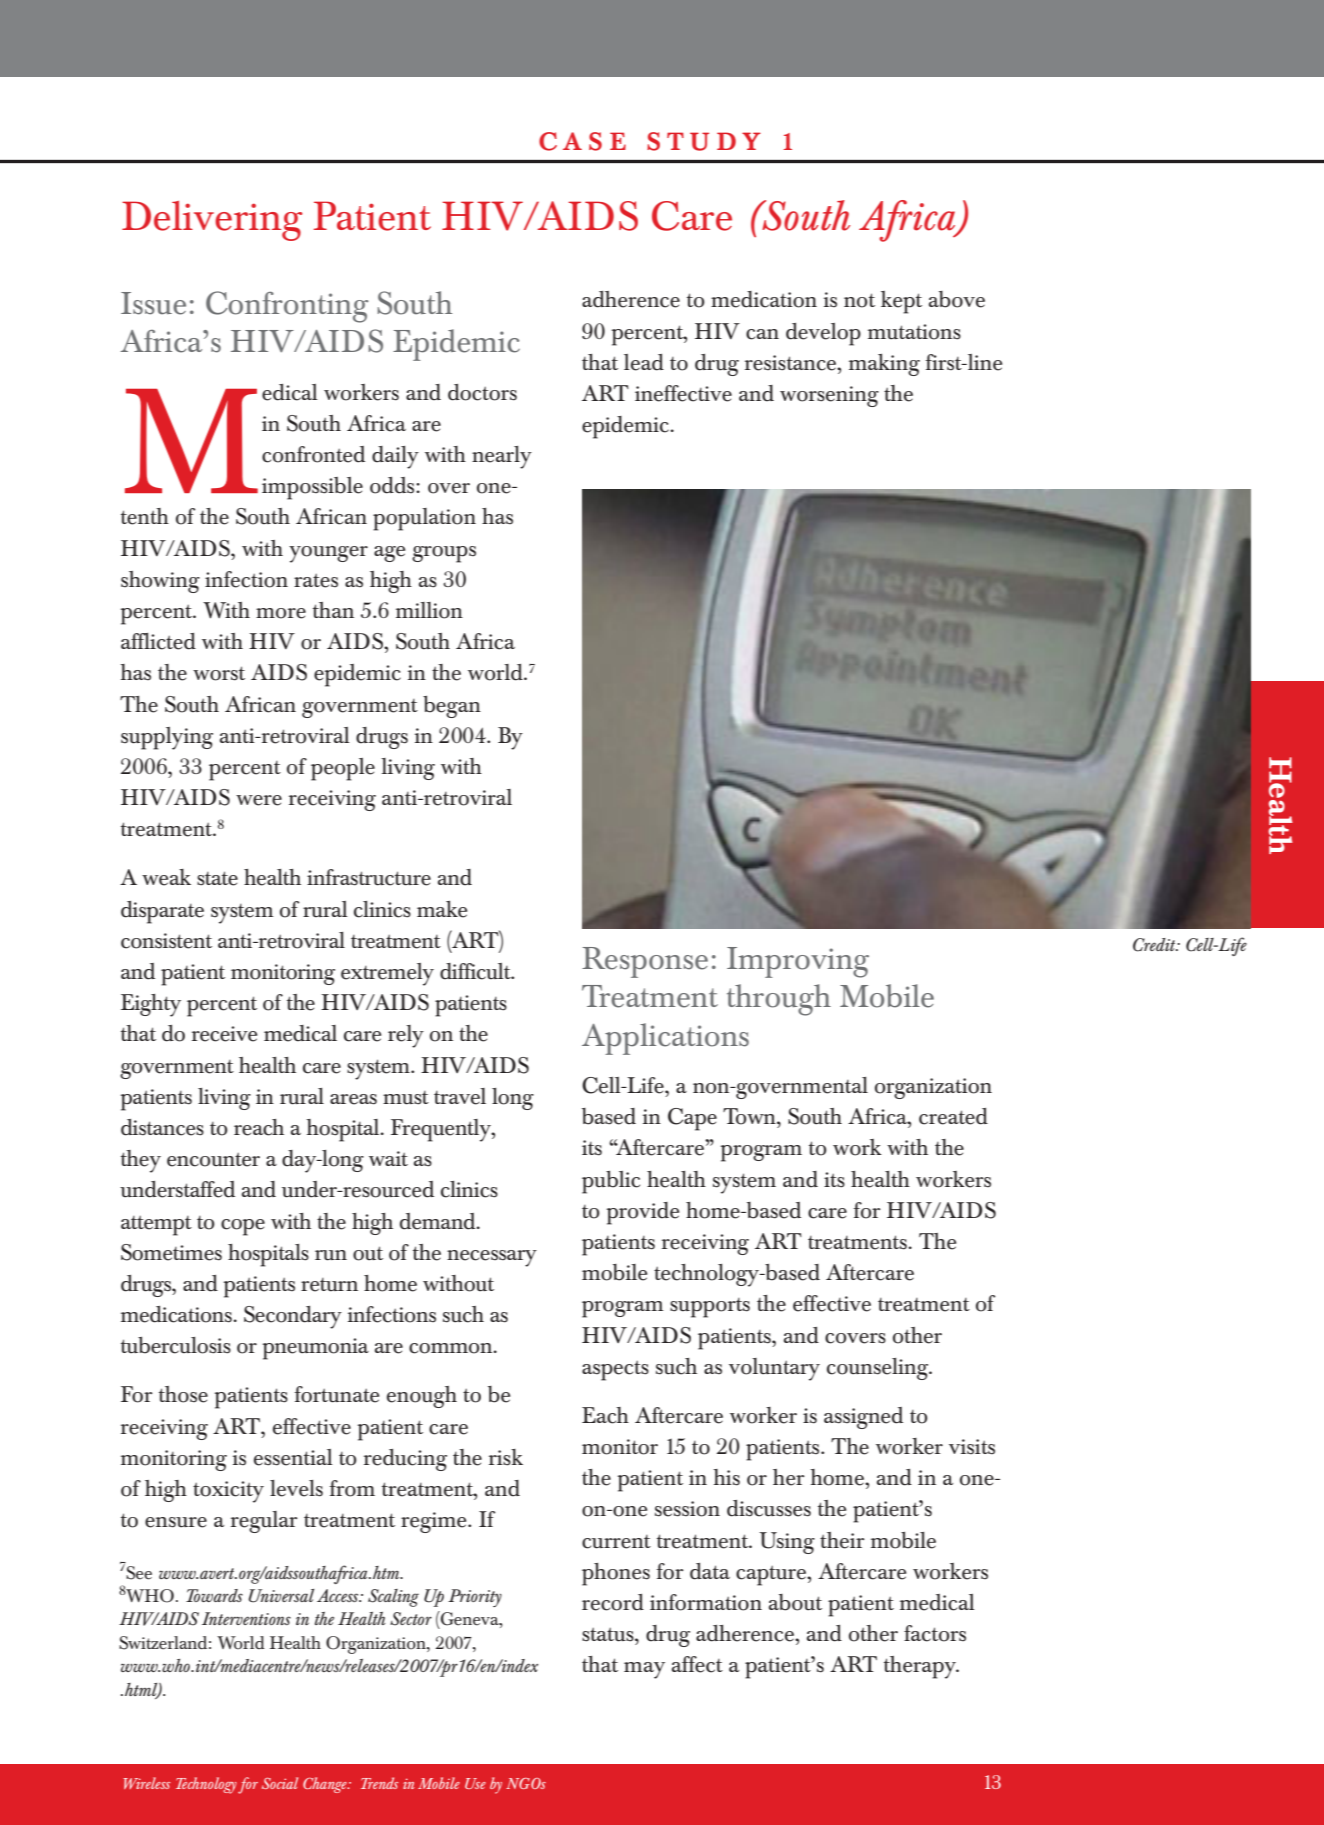 Image resolution: width=1324 pixels, height=1825 pixels. Describe the element at coordinates (921, 1667) in the screenshot. I see `therapy` at that location.
